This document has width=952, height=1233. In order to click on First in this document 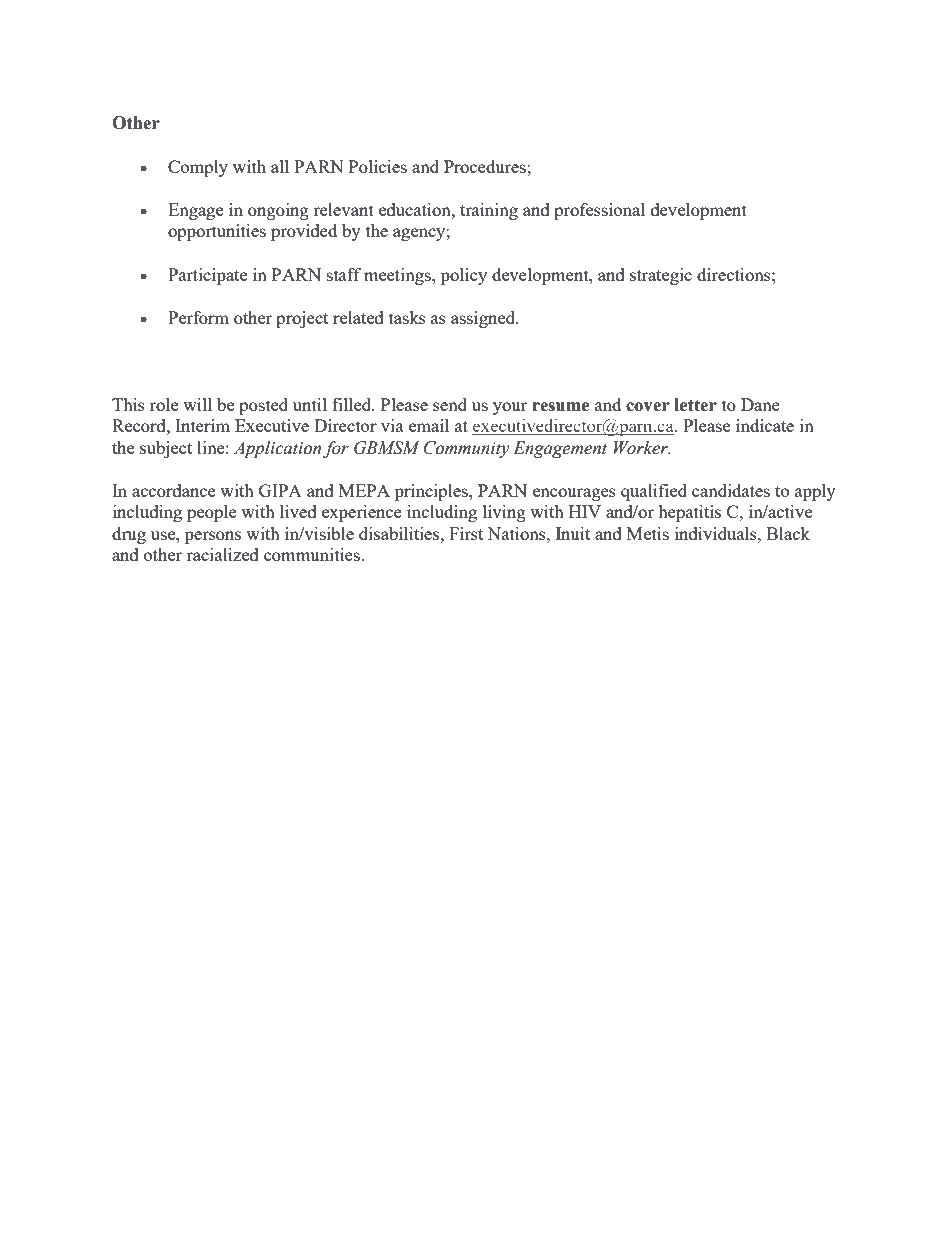, I will do `click(466, 533)`.
